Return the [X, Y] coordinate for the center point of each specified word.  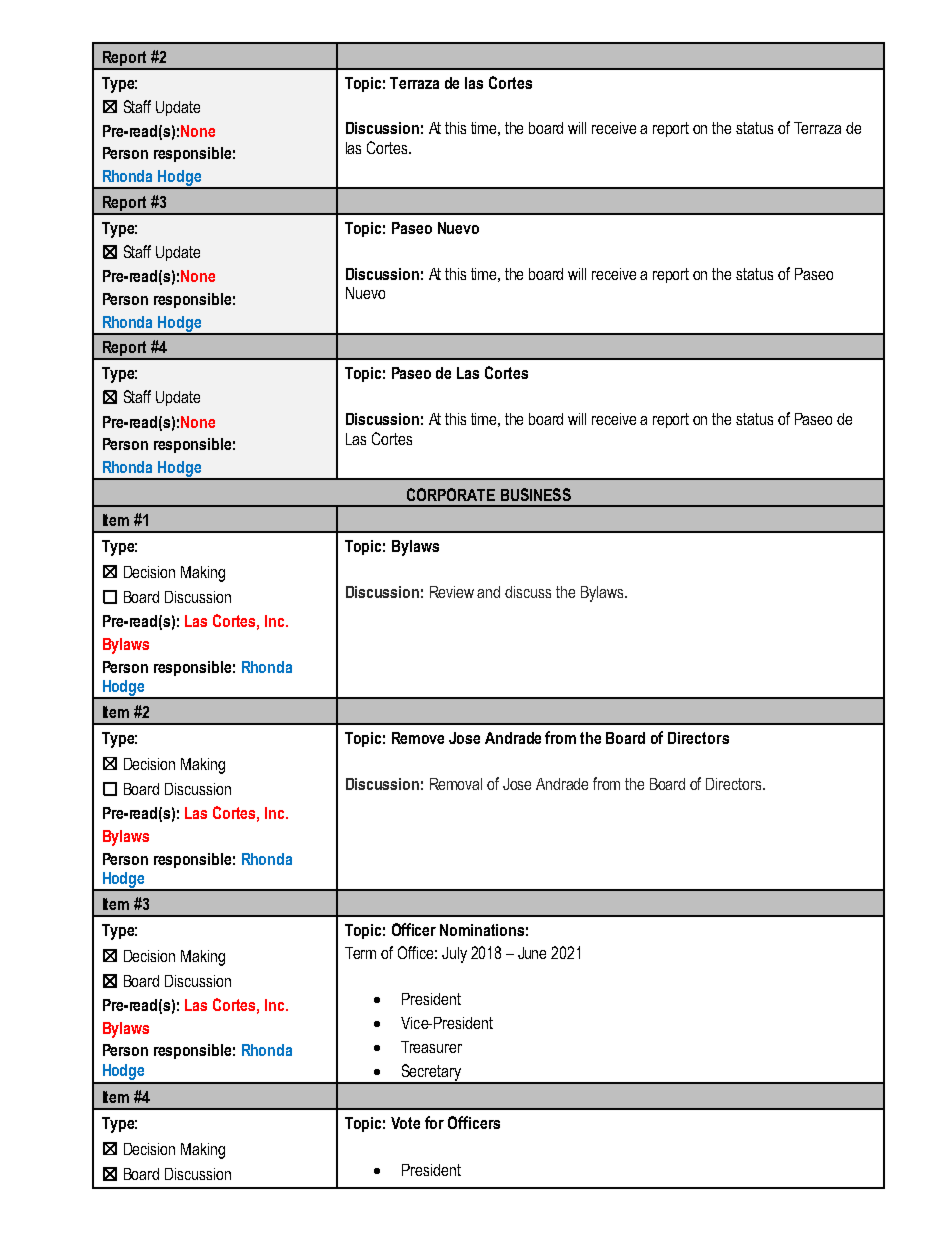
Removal [456, 784]
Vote [405, 1123]
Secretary [431, 1073]
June [532, 953]
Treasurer [431, 1047]
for [434, 1122]
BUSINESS [536, 494]
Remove [418, 738]
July [454, 955]
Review [452, 592]
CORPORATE [451, 494]
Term [360, 953]
